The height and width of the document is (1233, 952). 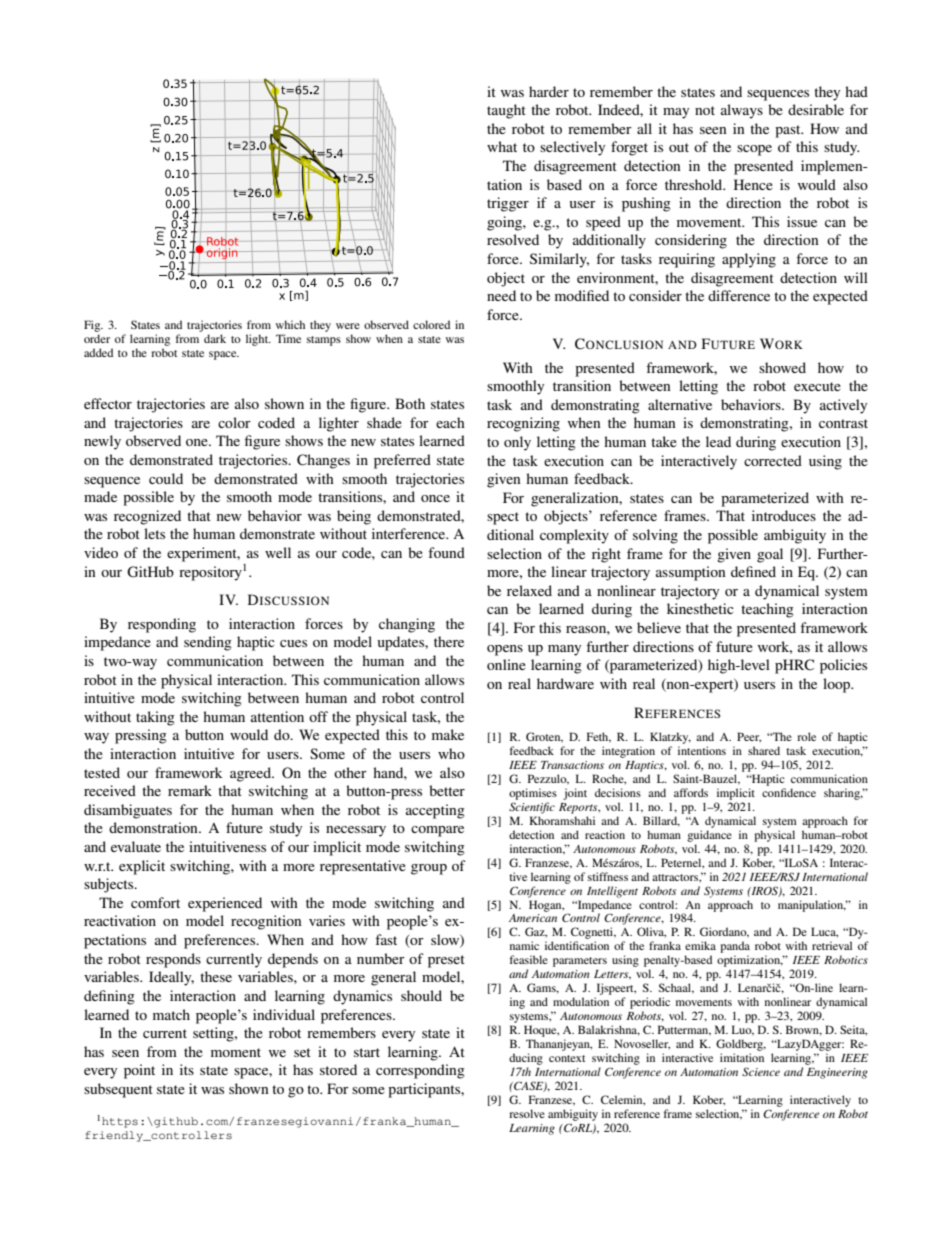 I want to click on compare, so click(x=437, y=831).
